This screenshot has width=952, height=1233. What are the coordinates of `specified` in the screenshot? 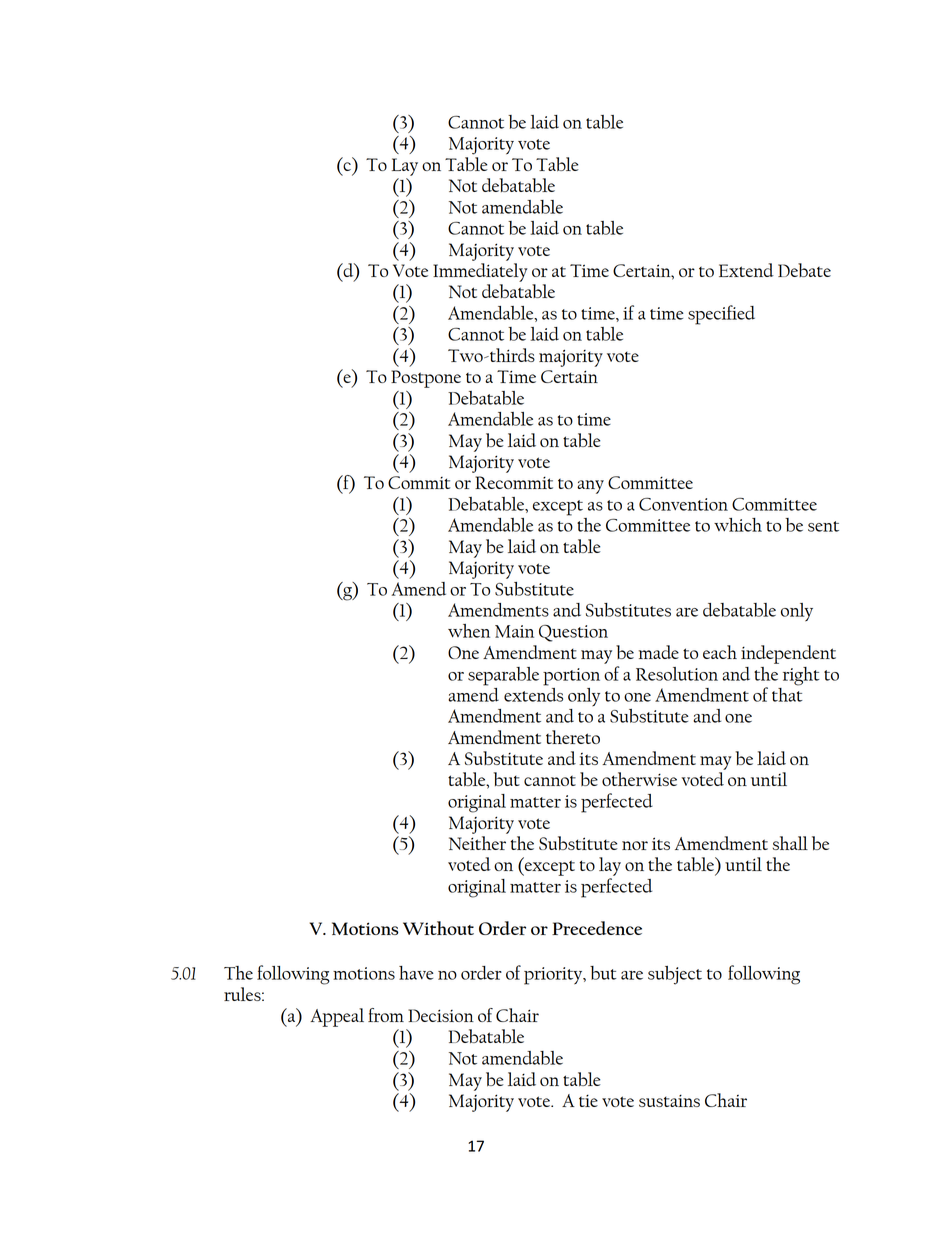 It's located at (721, 315).
